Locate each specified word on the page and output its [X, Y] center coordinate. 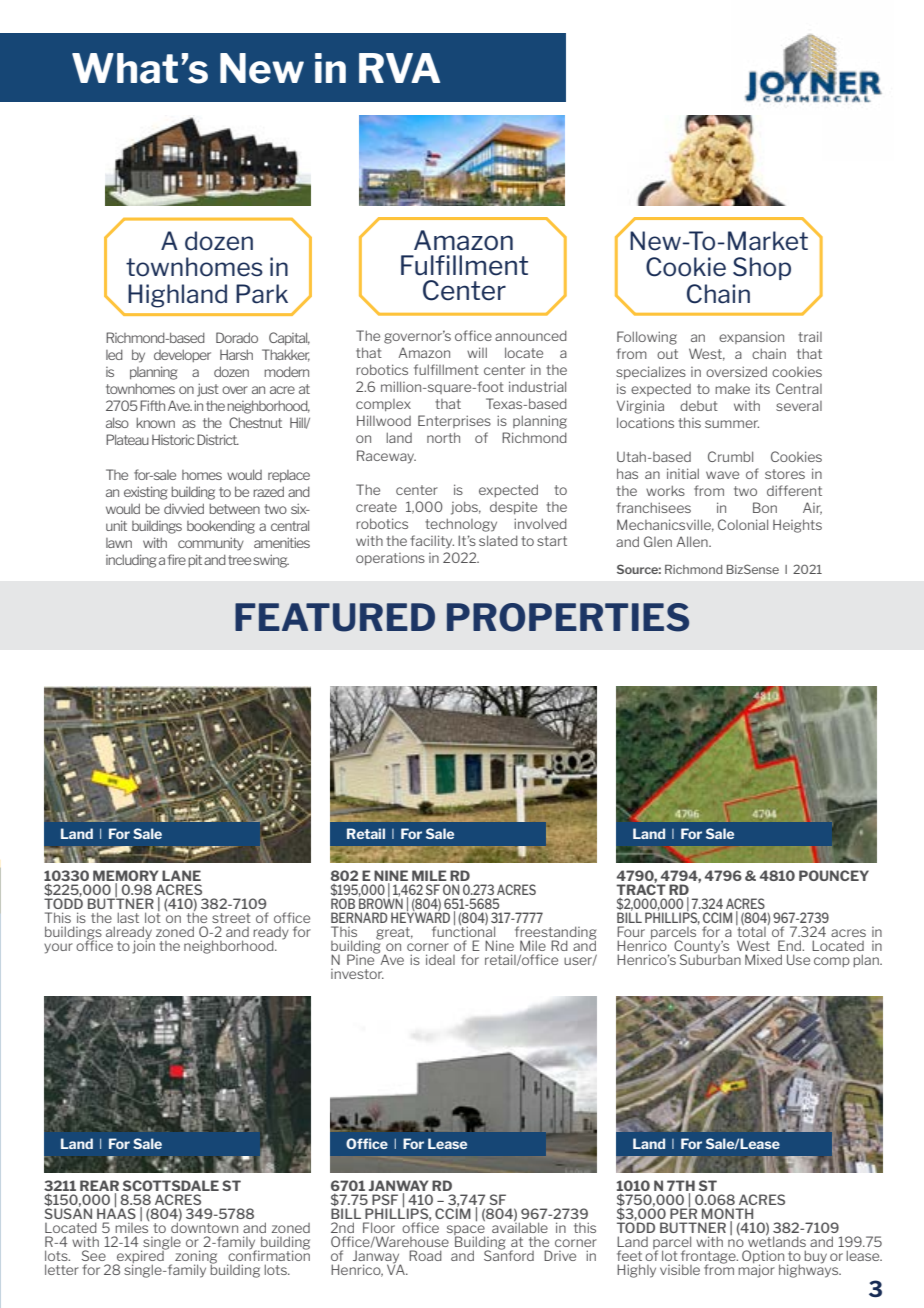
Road [425, 1255]
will [477, 352]
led [114, 354]
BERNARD [359, 917]
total [751, 930]
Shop [762, 268]
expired [140, 1257]
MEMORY [125, 877]
